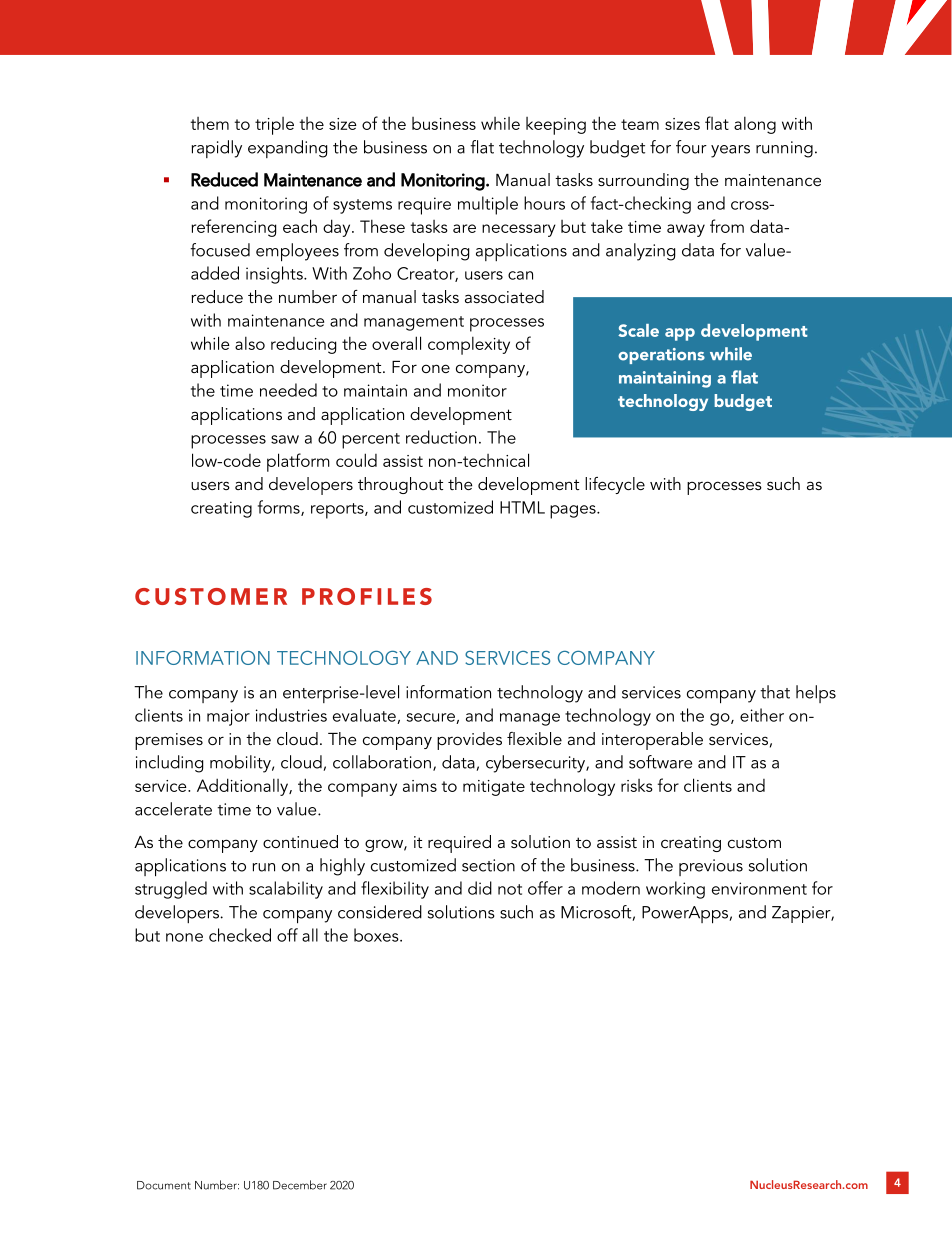 The image size is (952, 1233). What do you see at coordinates (217, 149) in the screenshot?
I see `rapidly` at bounding box center [217, 149].
